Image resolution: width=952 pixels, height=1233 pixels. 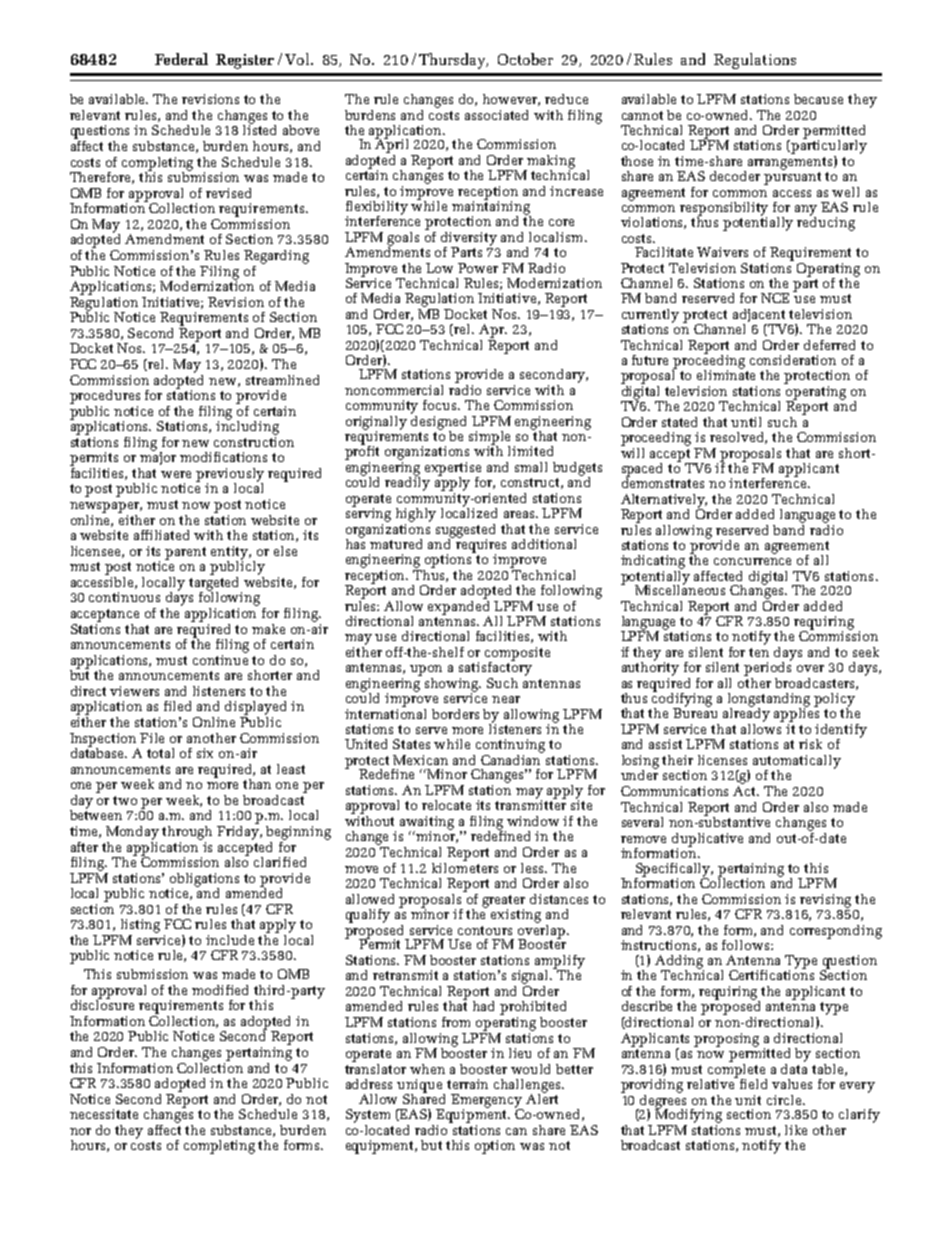 What do you see at coordinates (465, 866) in the screenshot?
I see `kilometers` at bounding box center [465, 866].
